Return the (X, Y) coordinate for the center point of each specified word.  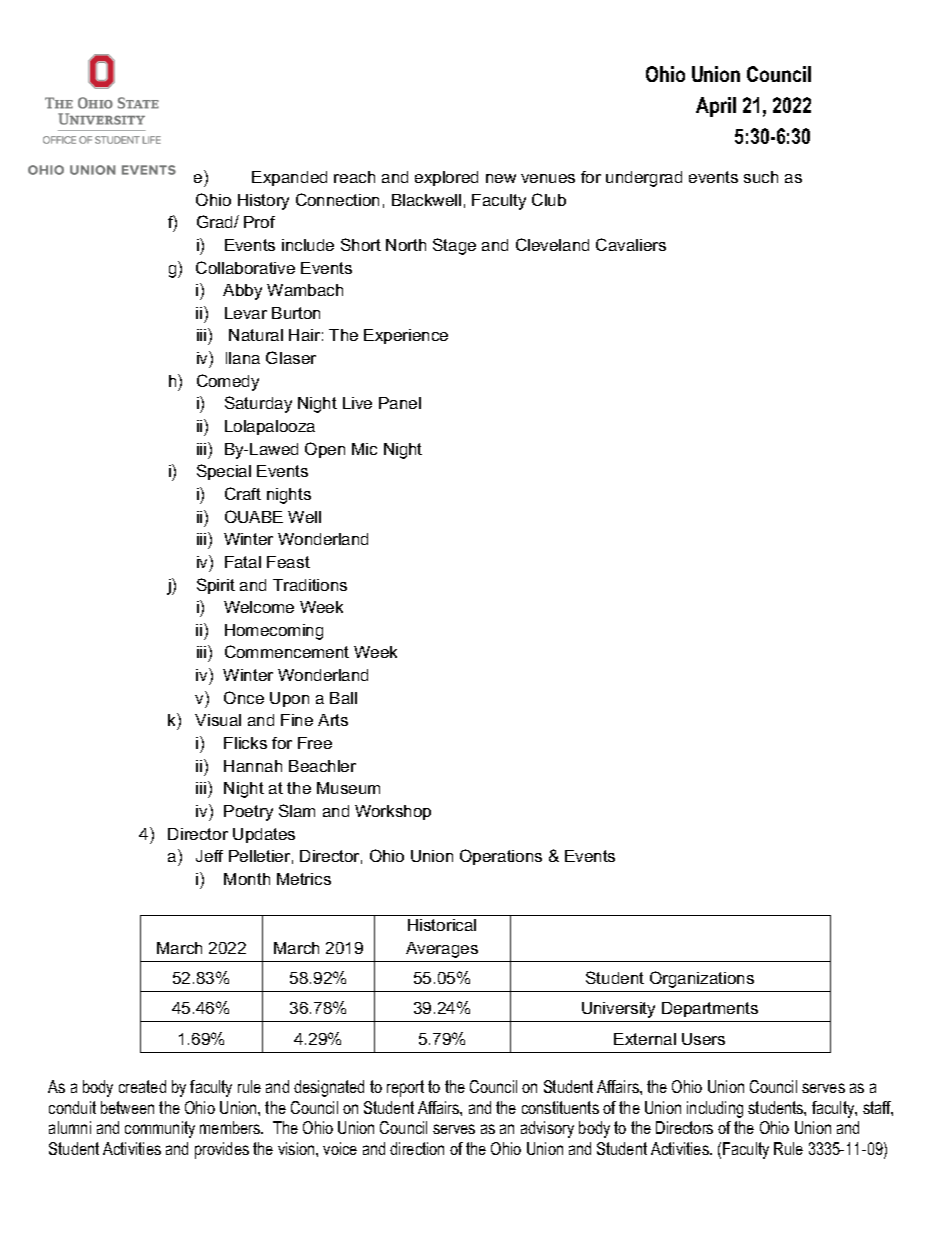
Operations (501, 857)
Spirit (216, 586)
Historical (442, 925)
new (501, 178)
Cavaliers (631, 244)
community (160, 1129)
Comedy (228, 382)
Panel (400, 403)
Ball (343, 698)
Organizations (702, 979)
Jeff (209, 856)
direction (417, 1148)
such (761, 177)
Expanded (289, 178)
